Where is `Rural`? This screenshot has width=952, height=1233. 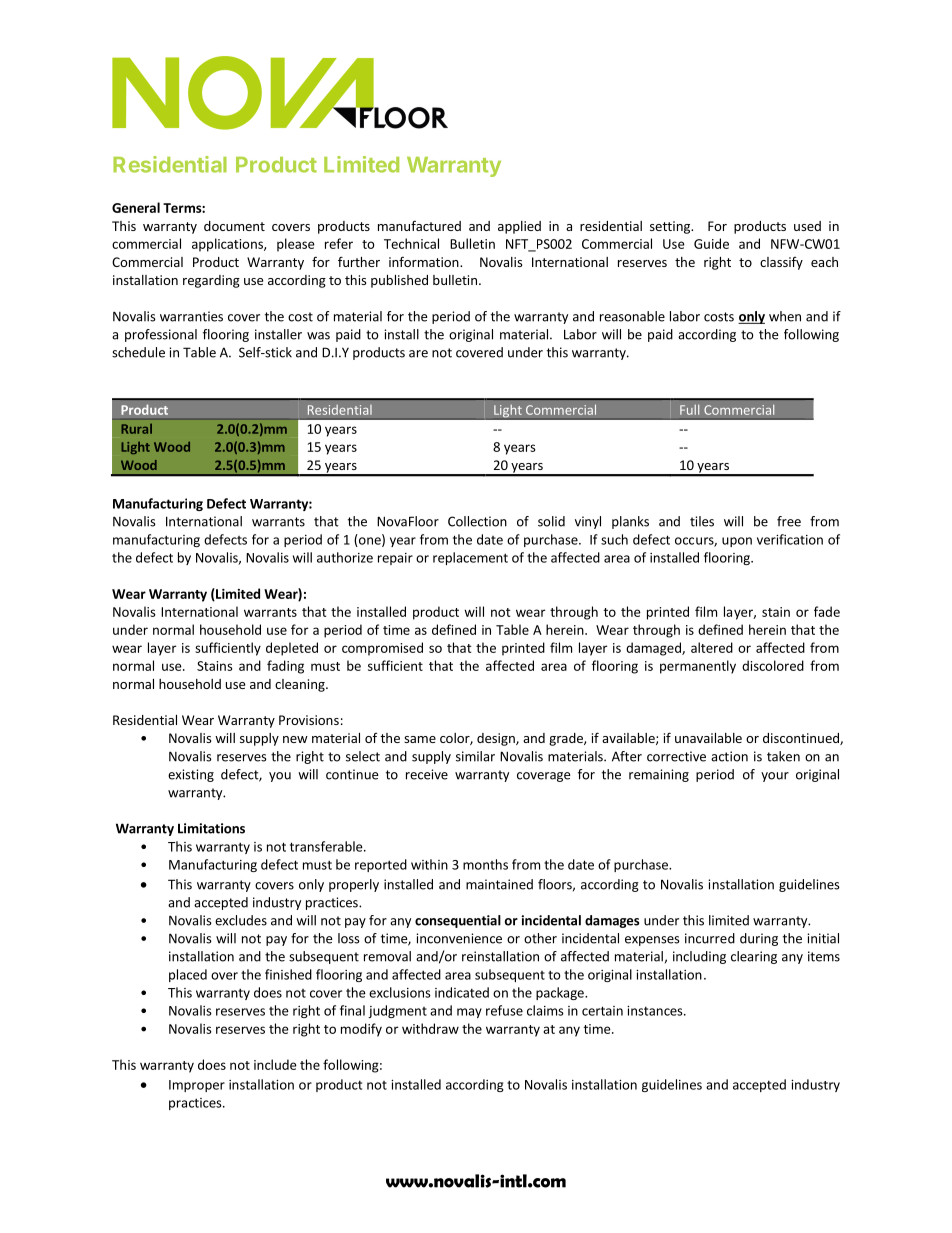 Rural is located at coordinates (136, 429).
